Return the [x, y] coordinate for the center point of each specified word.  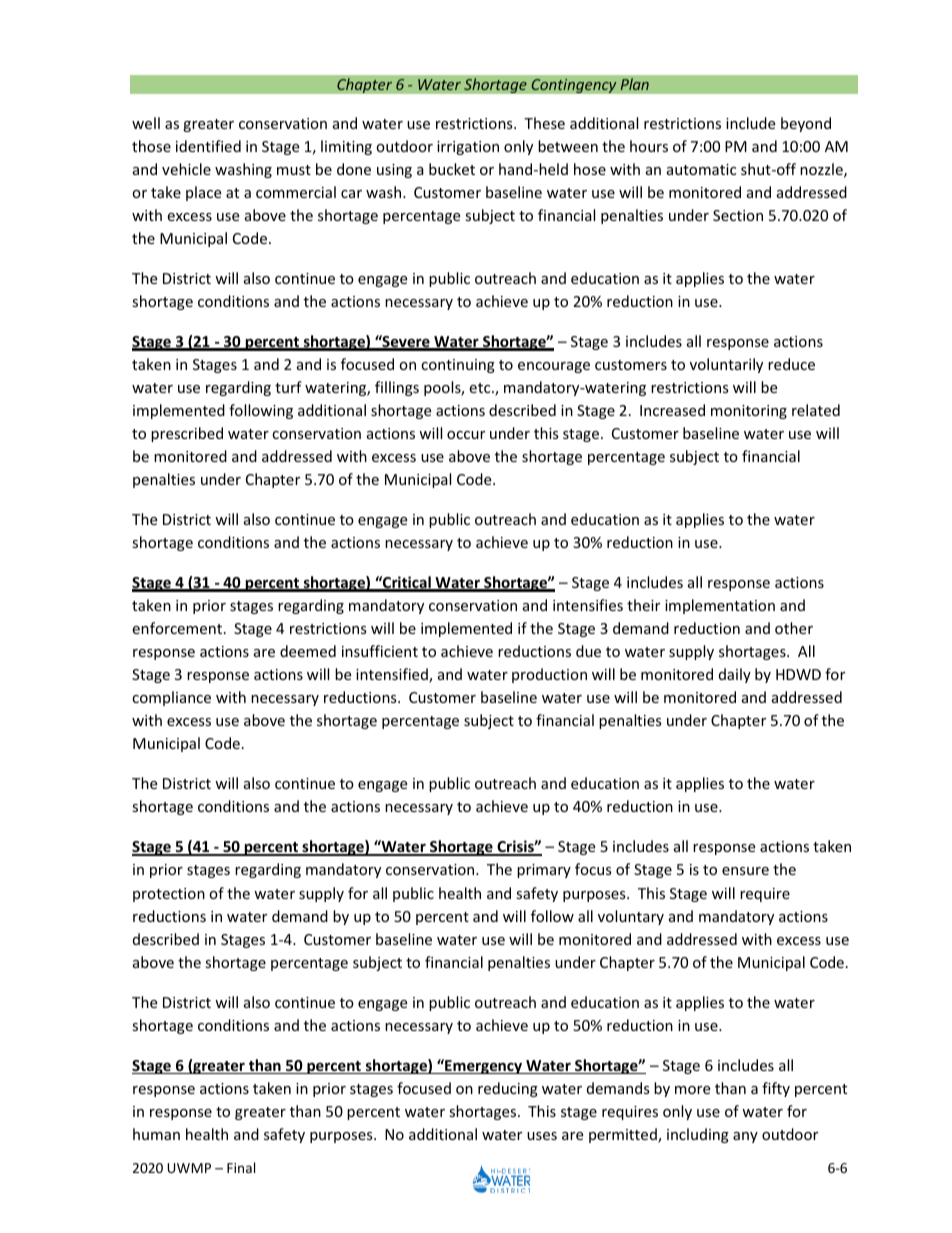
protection [169, 895]
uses [542, 1136]
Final [241, 1167]
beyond [806, 124]
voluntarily [726, 365]
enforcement [178, 628]
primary [544, 871]
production [549, 675]
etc [481, 388]
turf [288, 387]
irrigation [468, 148]
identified [208, 146]
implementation [720, 606]
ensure [745, 871]
